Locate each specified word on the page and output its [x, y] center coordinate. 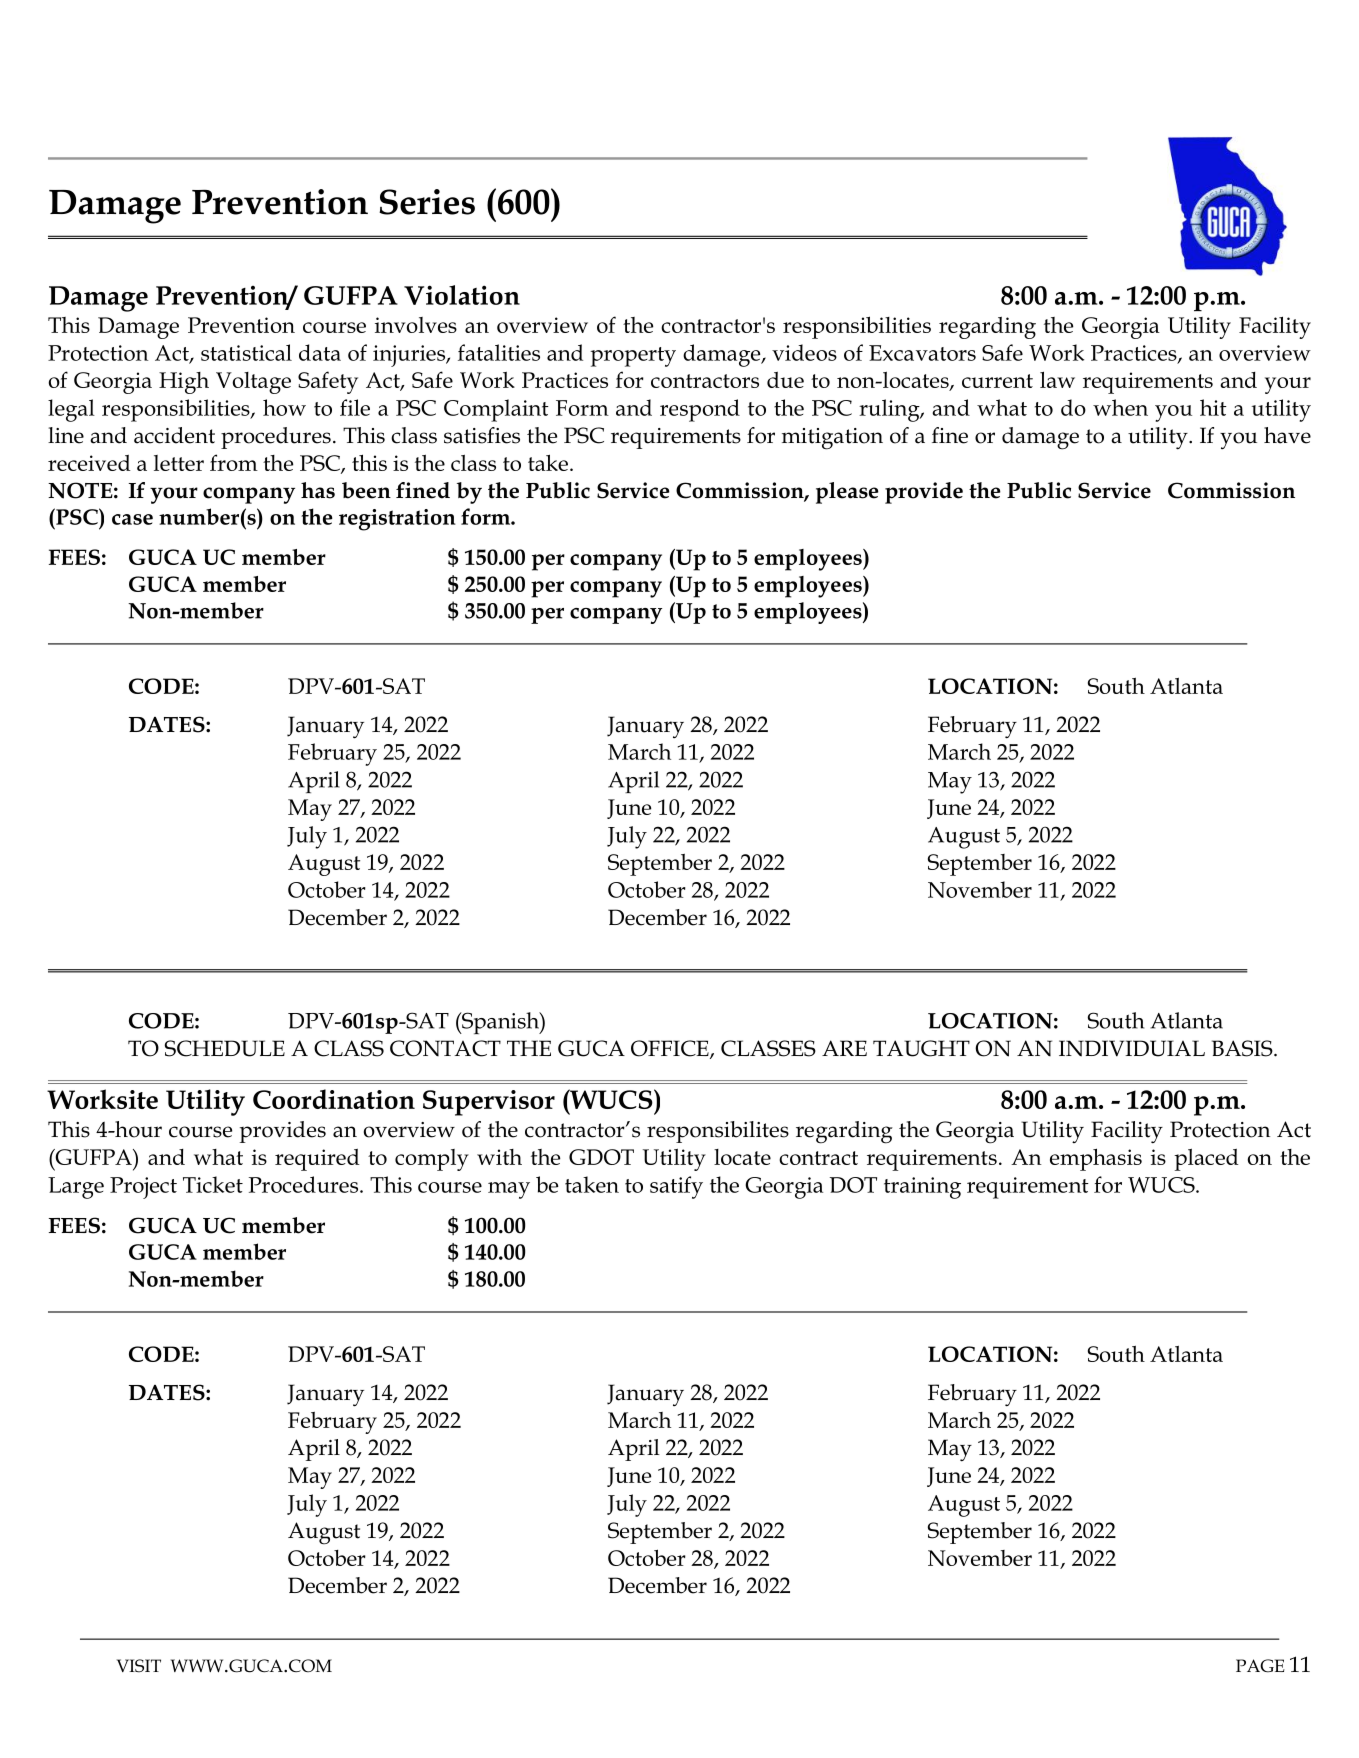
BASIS [1243, 1048]
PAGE [1260, 1666]
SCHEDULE [225, 1048]
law [1057, 379]
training [922, 1188]
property [633, 357]
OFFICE [671, 1049]
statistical [246, 352]
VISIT [139, 1666]
